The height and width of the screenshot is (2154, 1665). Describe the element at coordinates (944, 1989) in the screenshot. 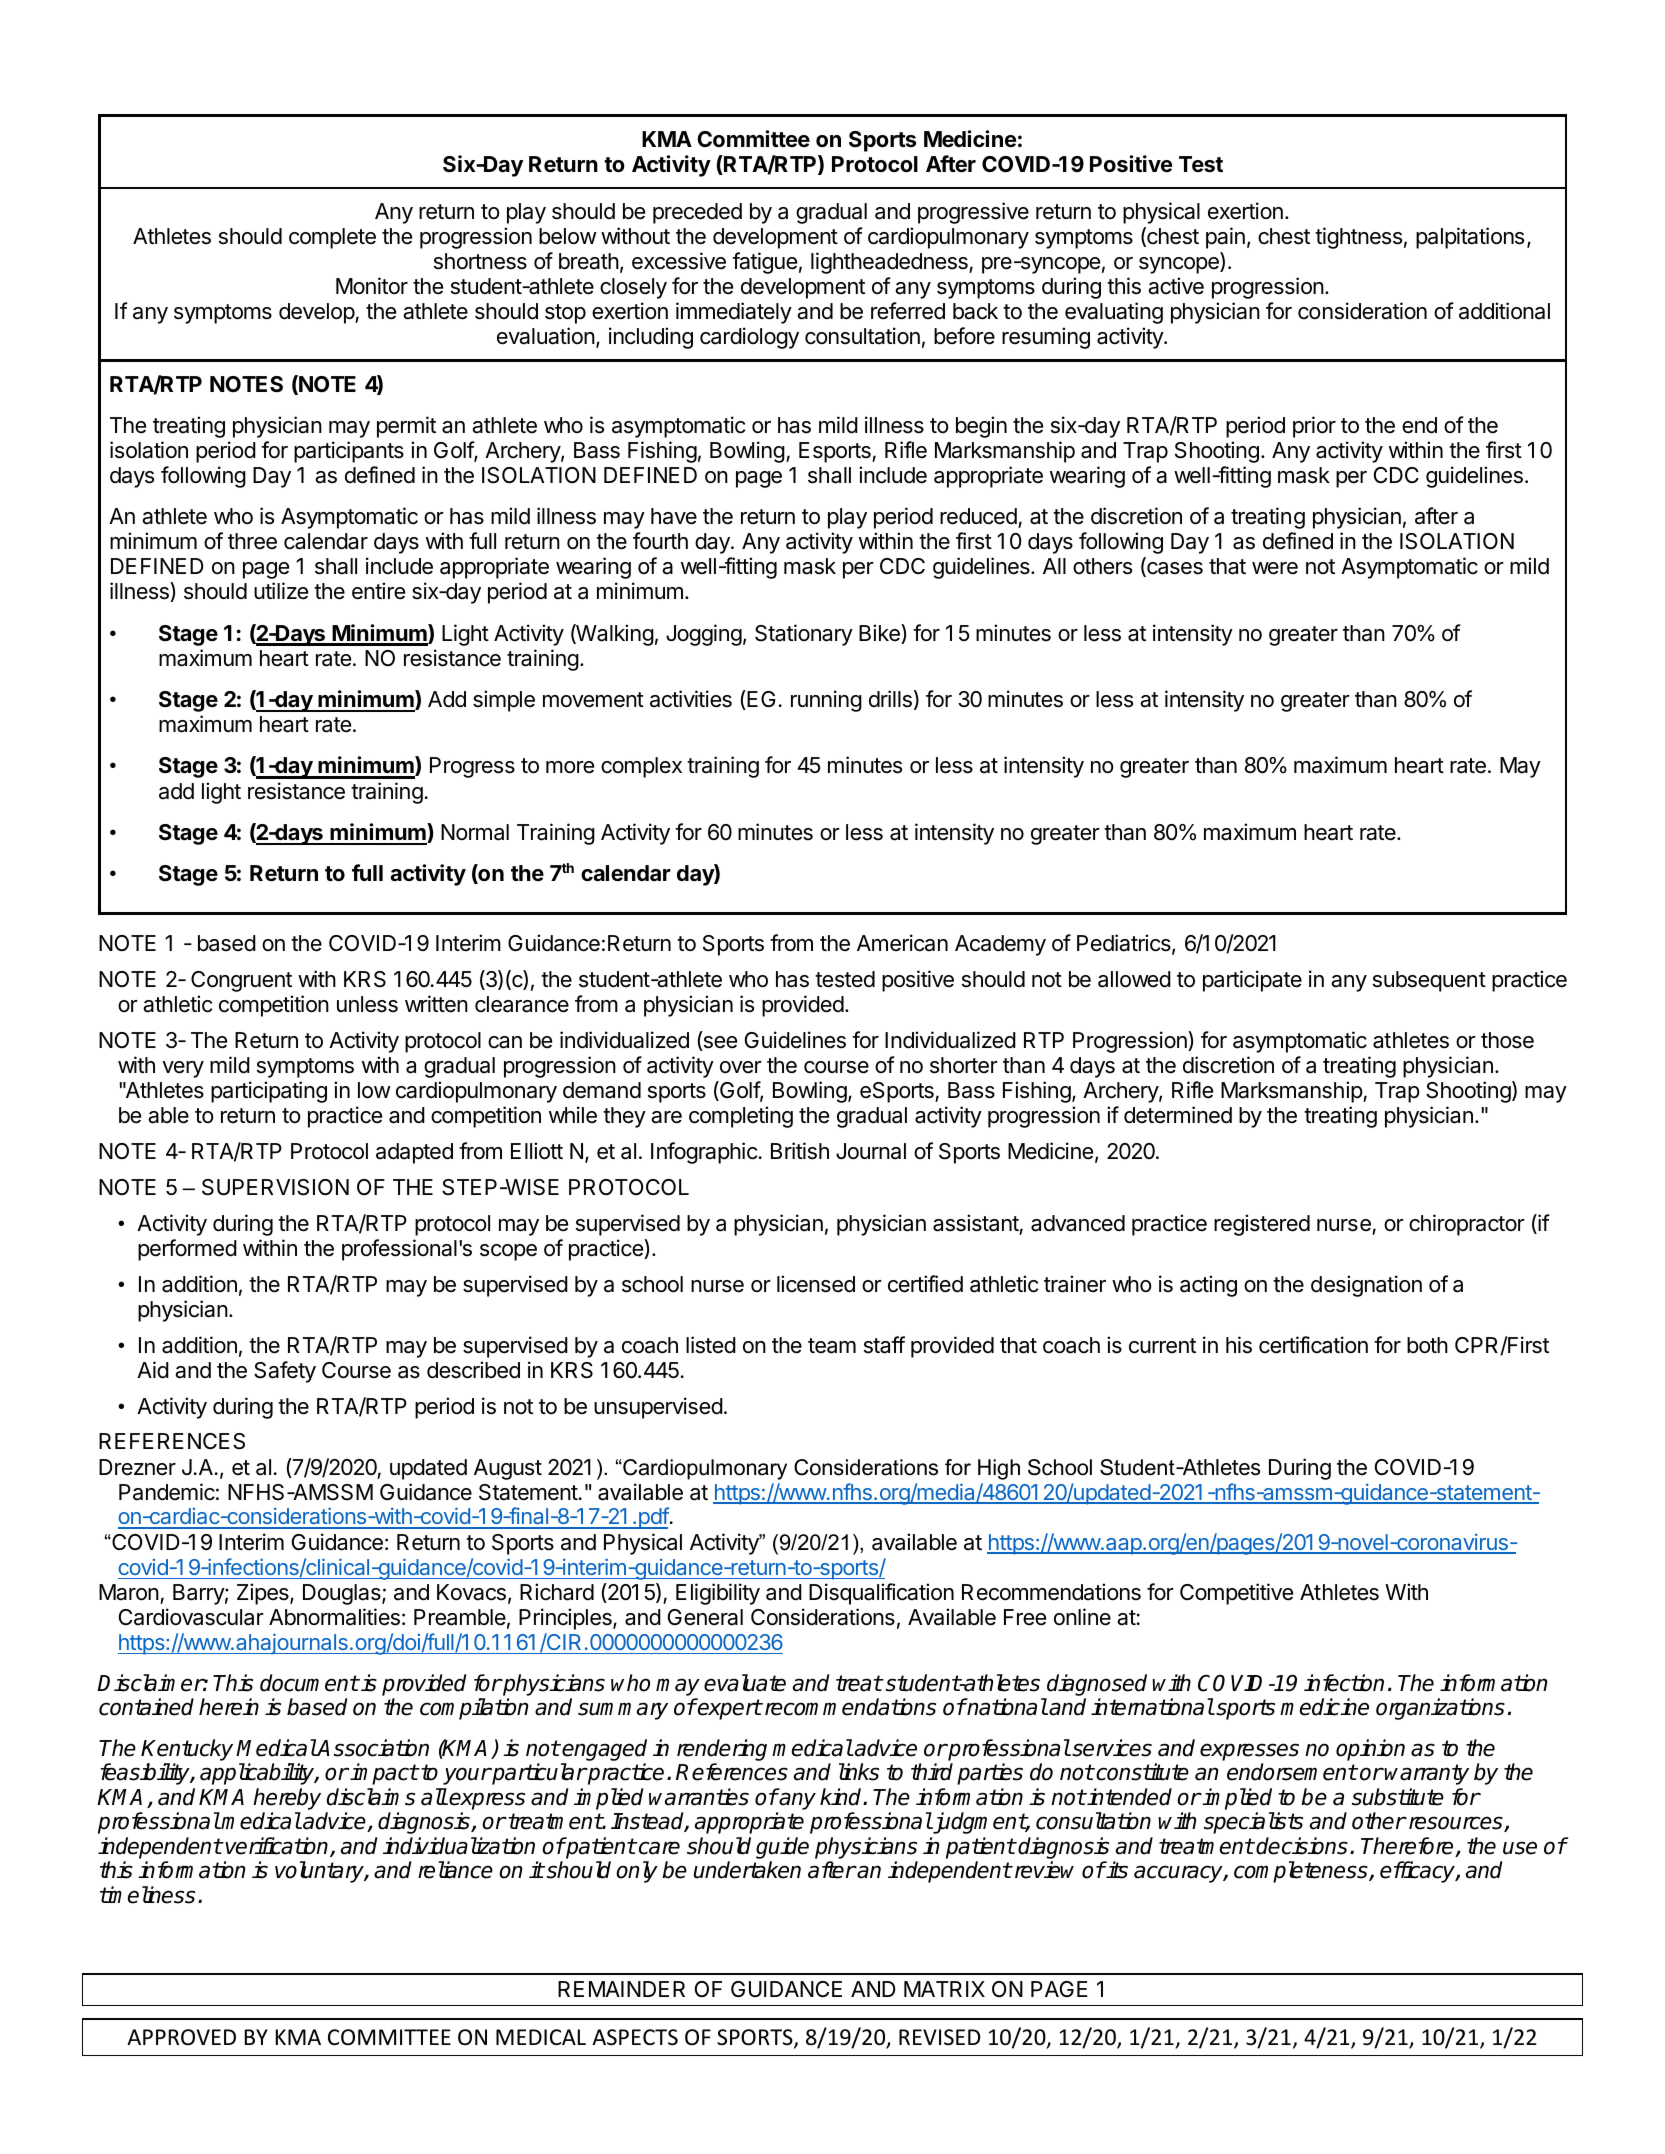

I see `MATRIX` at that location.
